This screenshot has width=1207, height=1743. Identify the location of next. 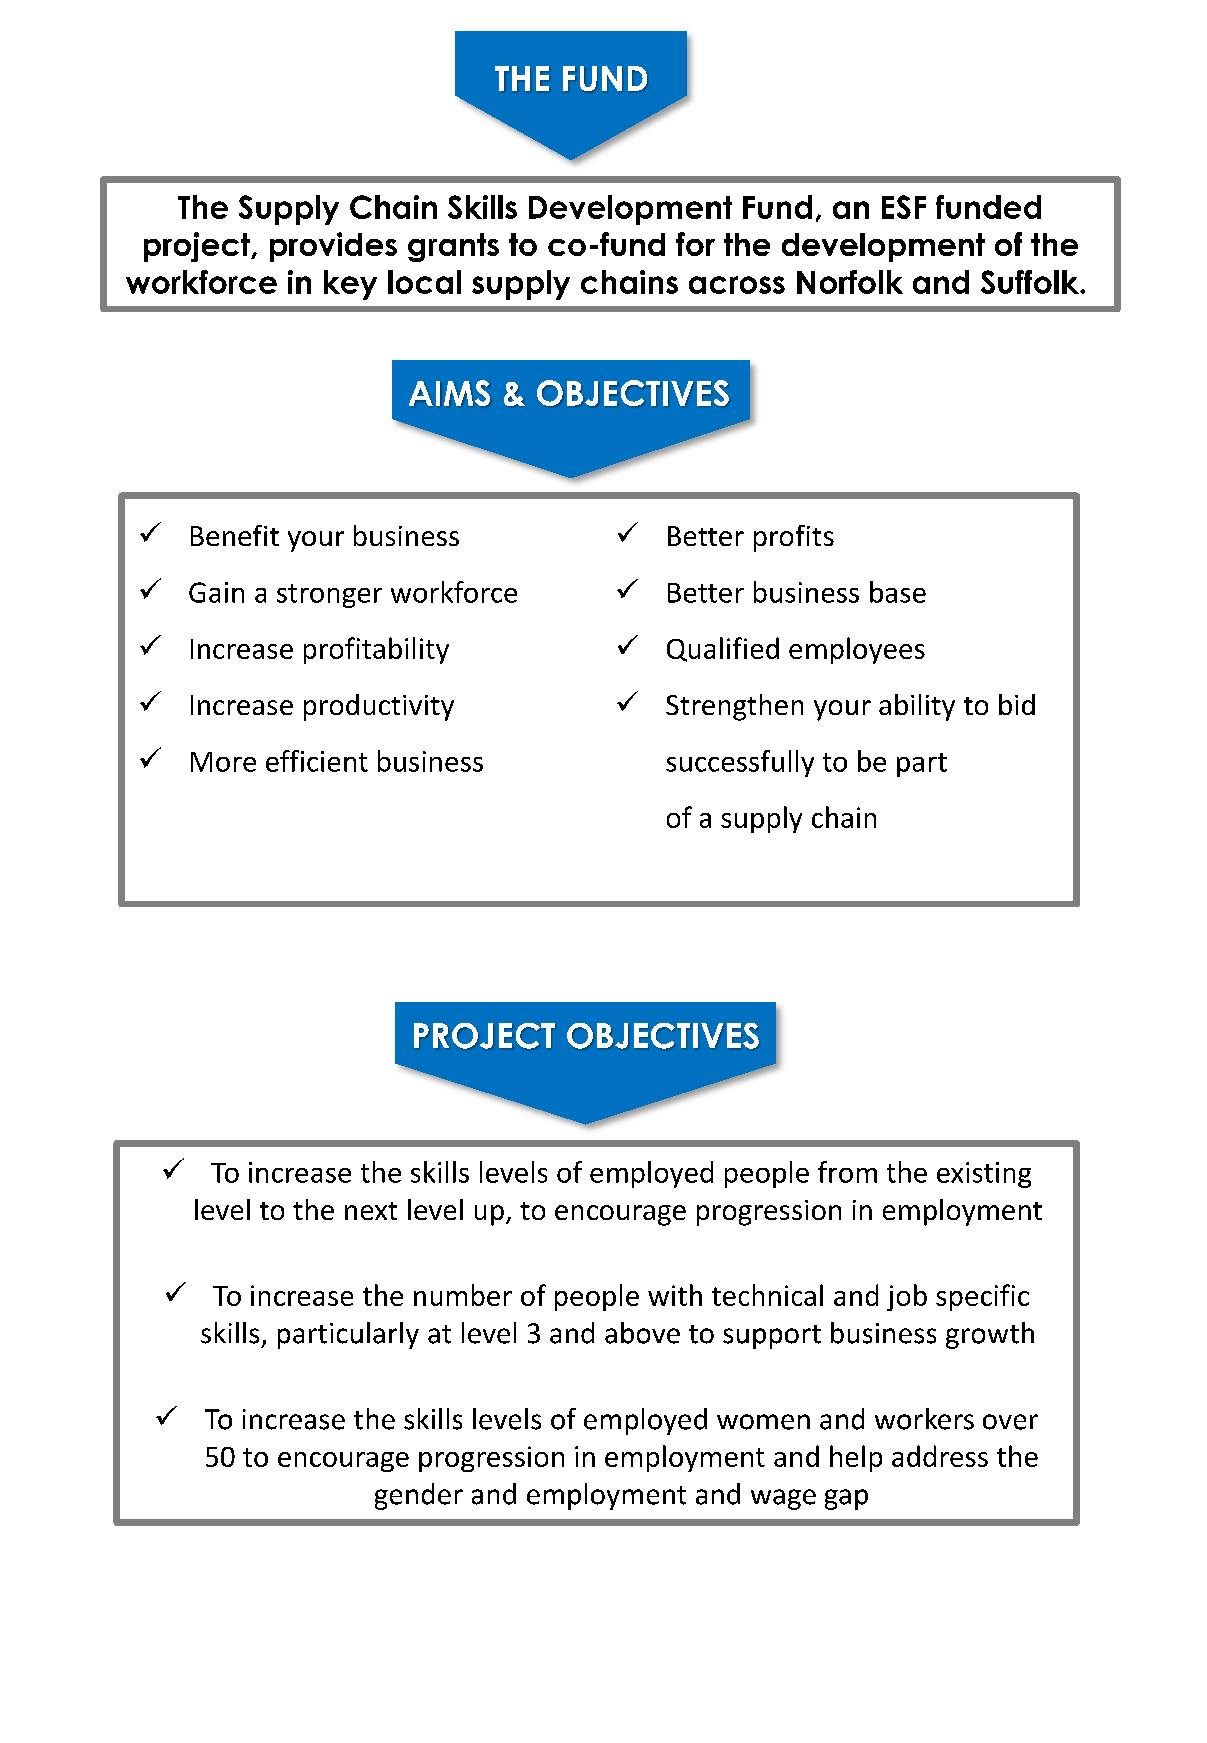
(371, 1211).
